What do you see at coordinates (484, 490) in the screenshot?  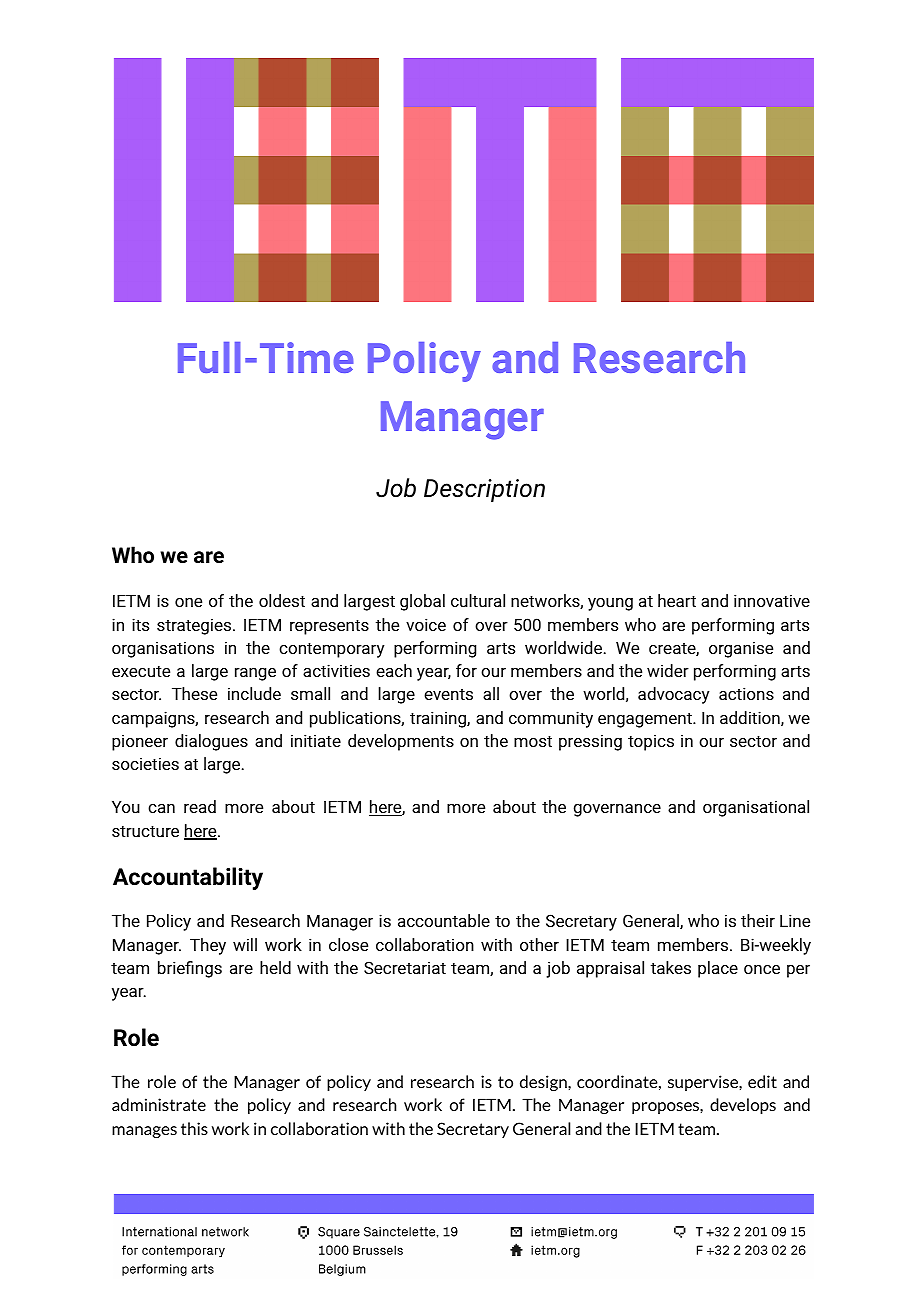 I see `Description` at bounding box center [484, 490].
